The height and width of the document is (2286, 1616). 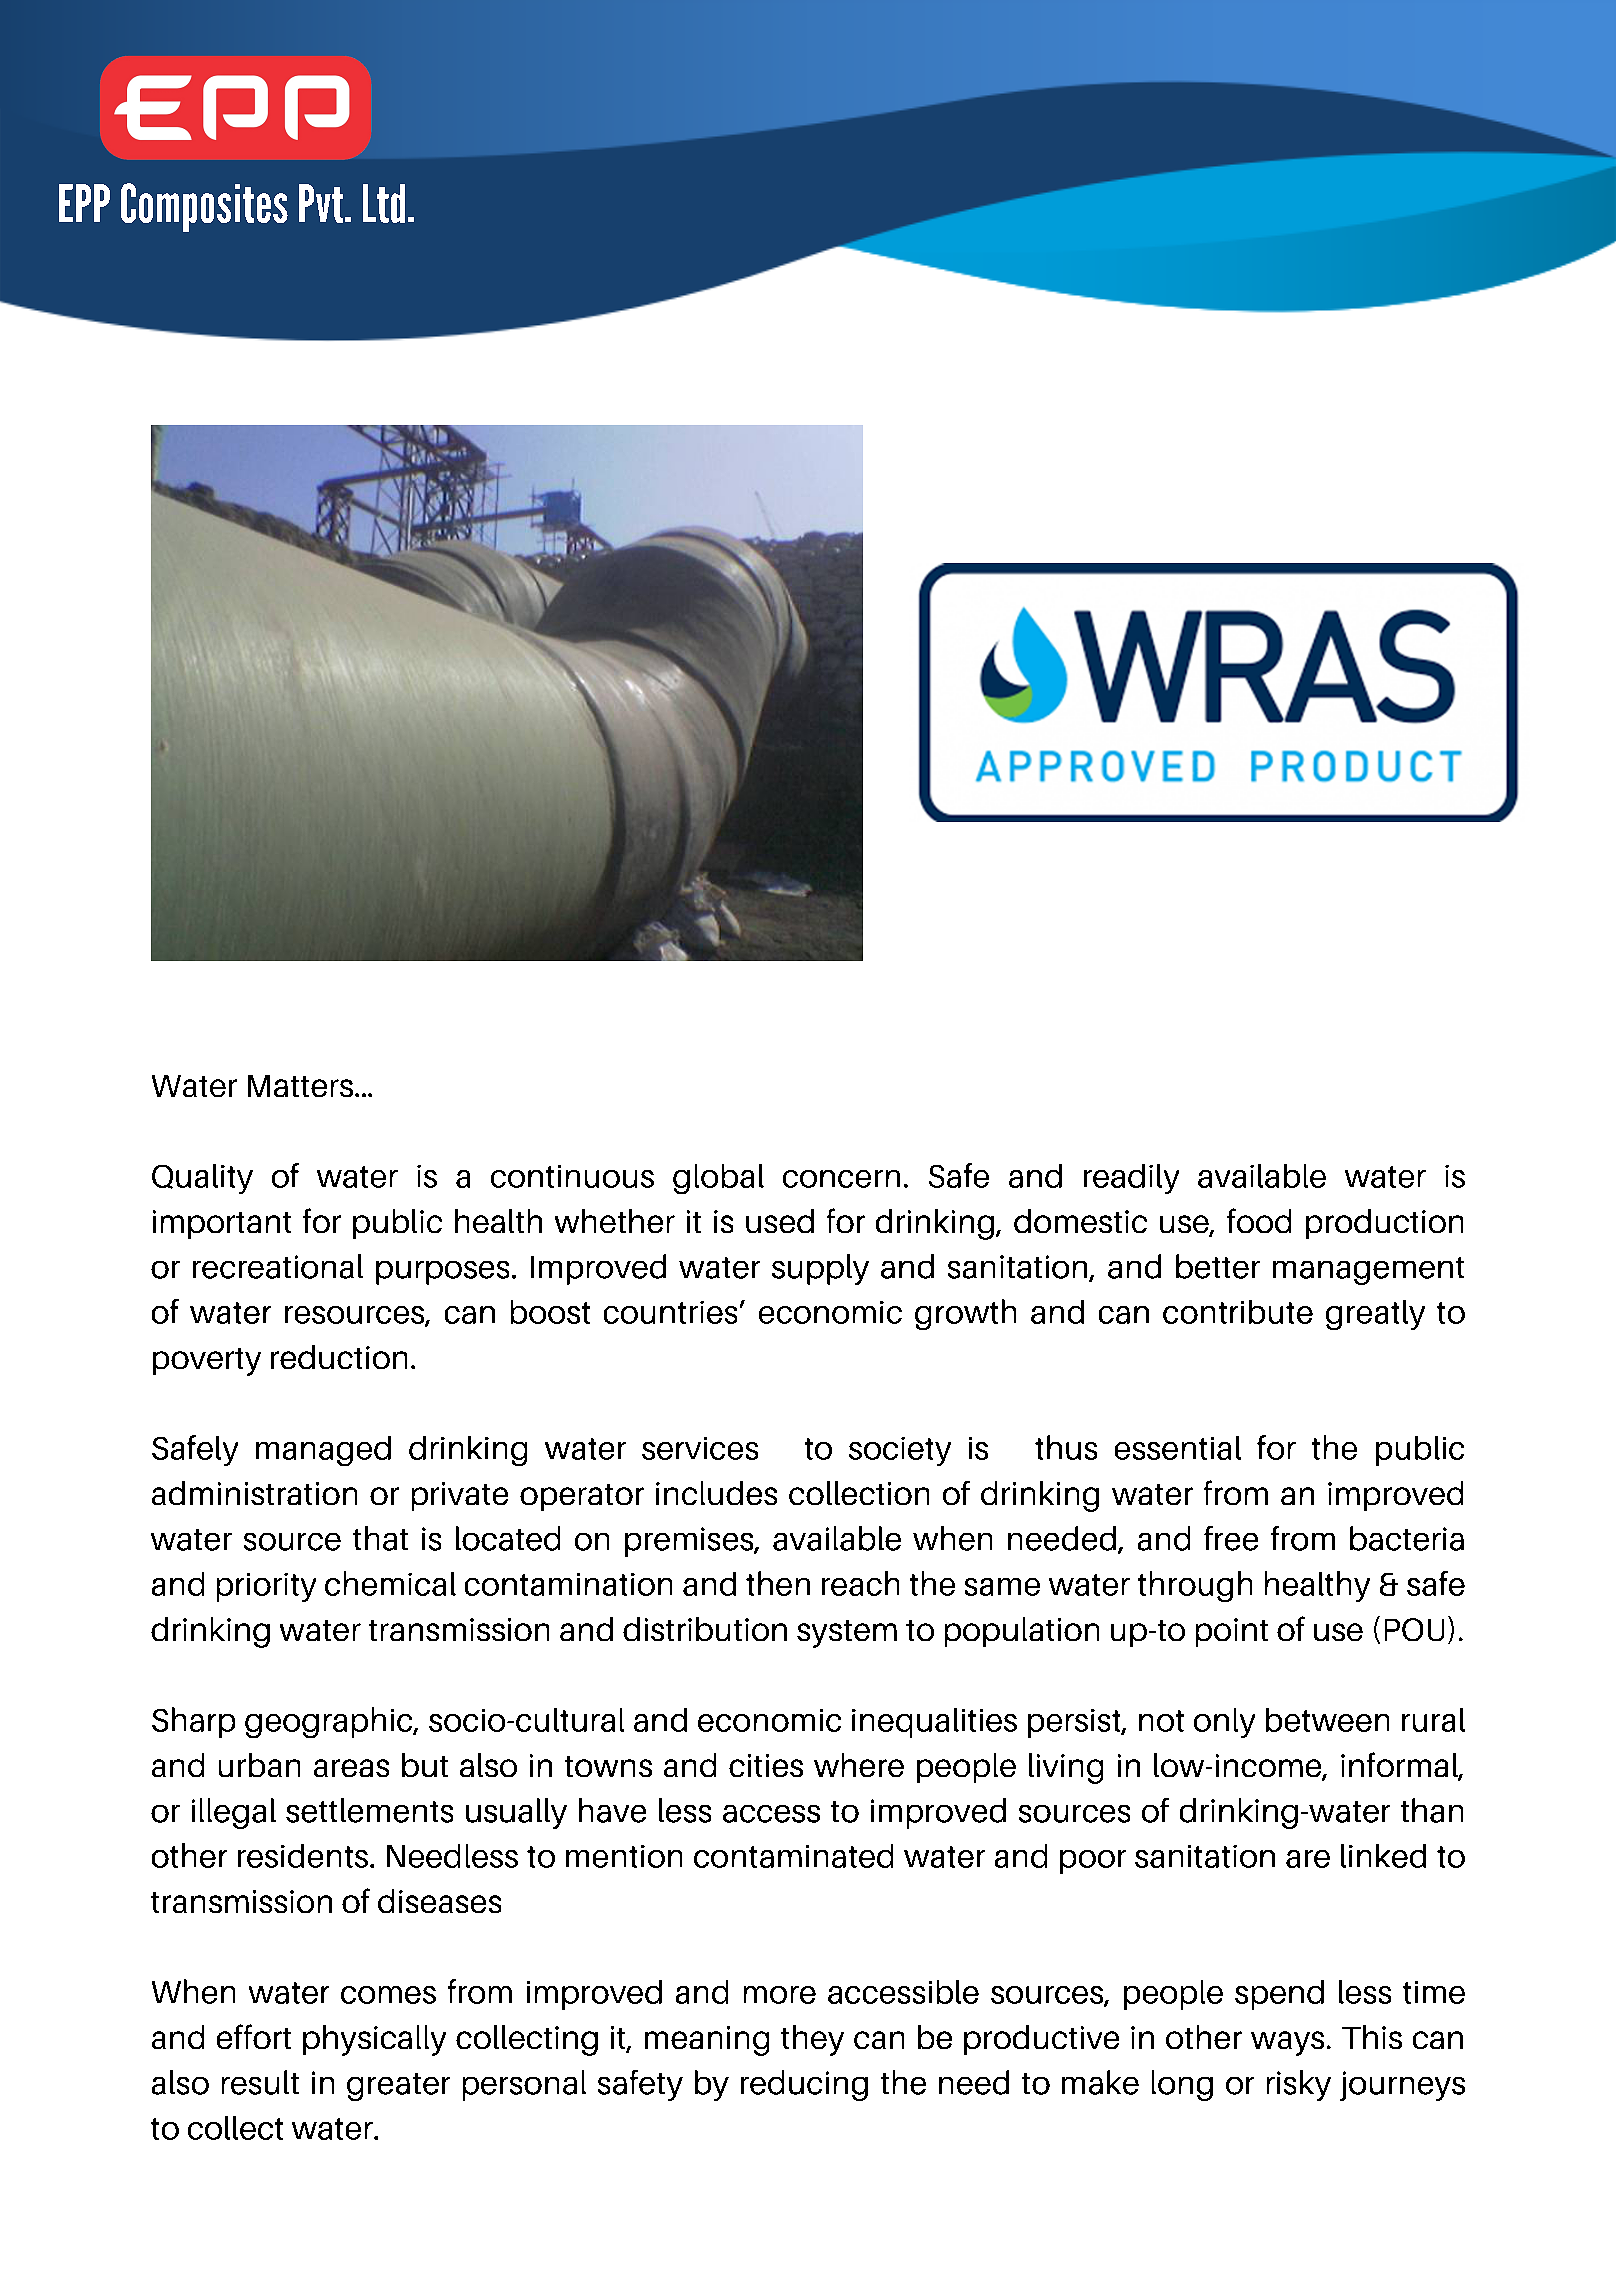 What do you see at coordinates (384, 203) in the document?
I see `Ltd` at bounding box center [384, 203].
